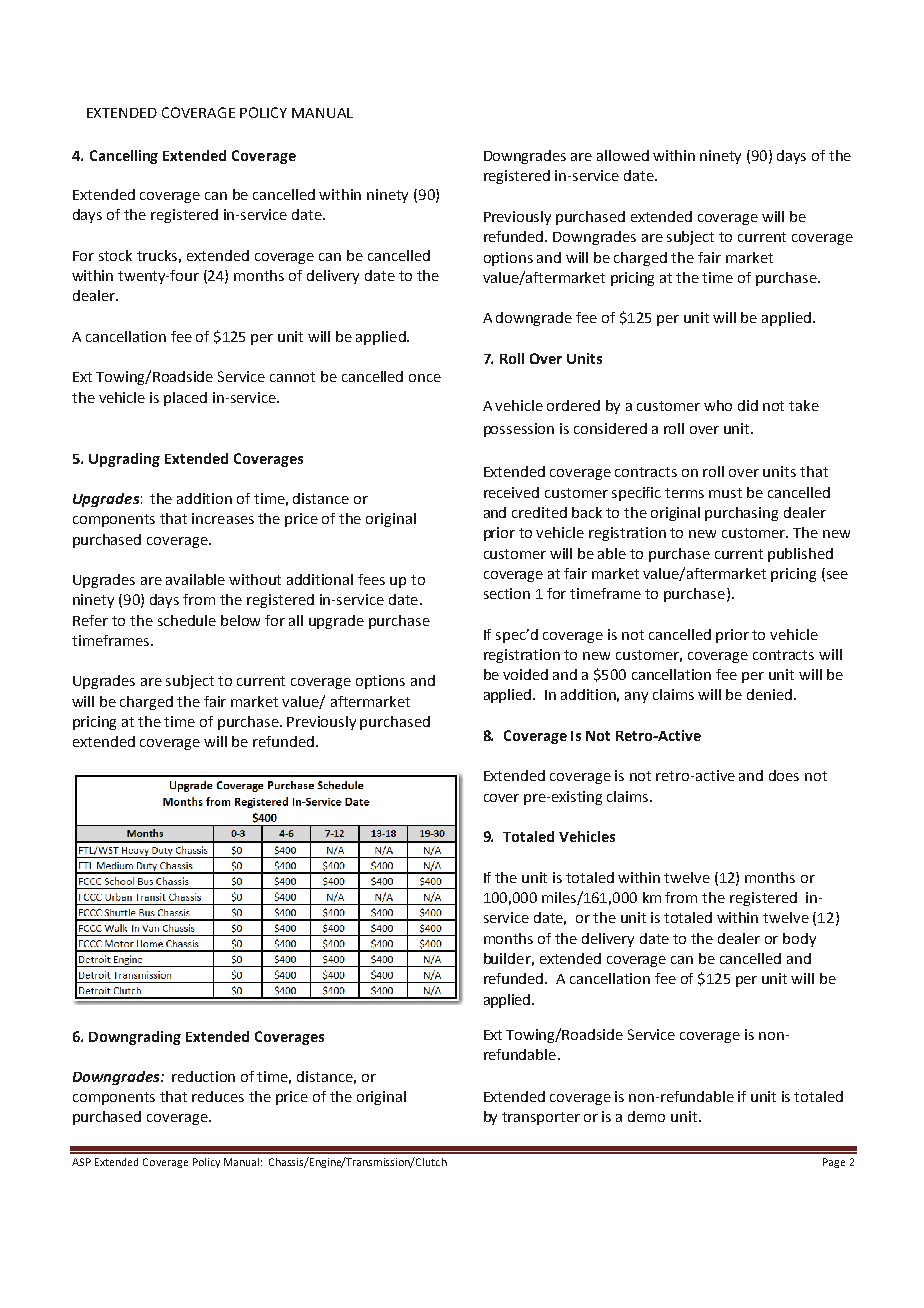 The image size is (924, 1308). What do you see at coordinates (718, 405) in the document?
I see `who` at bounding box center [718, 405].
